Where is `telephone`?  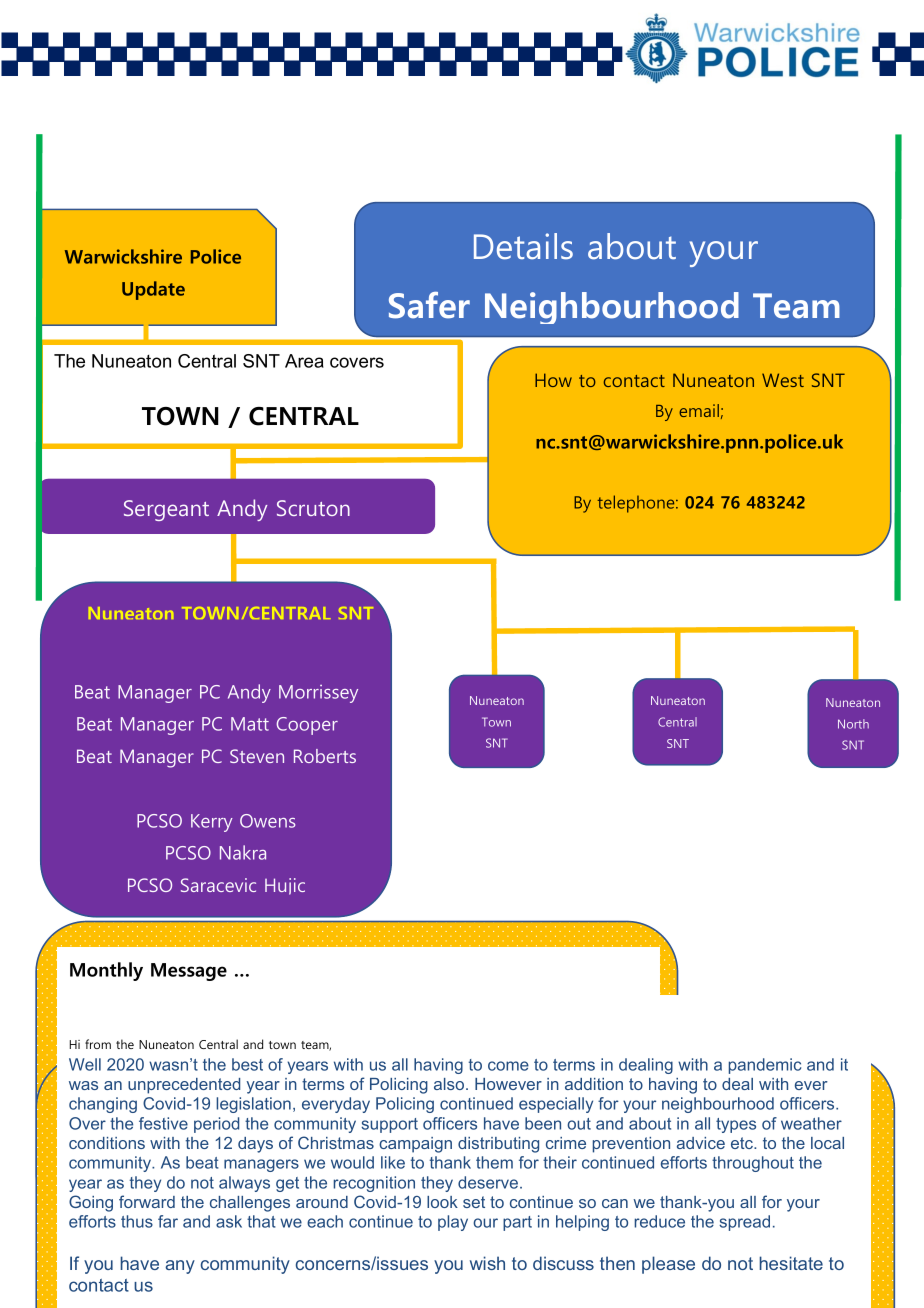
telephone is located at coordinates (637, 504).
